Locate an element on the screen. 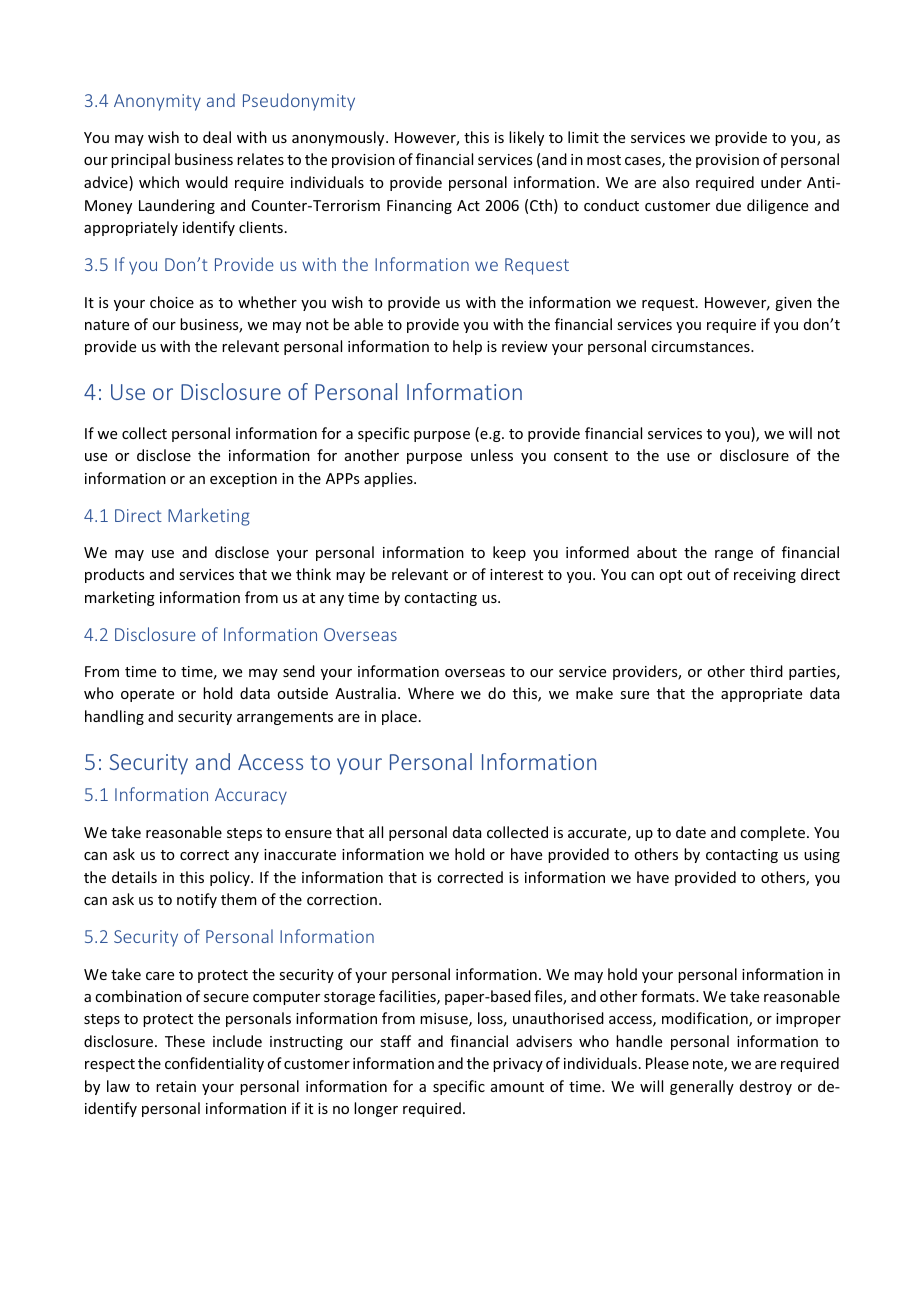 Image resolution: width=924 pixels, height=1308 pixels. complete is located at coordinates (772, 833).
